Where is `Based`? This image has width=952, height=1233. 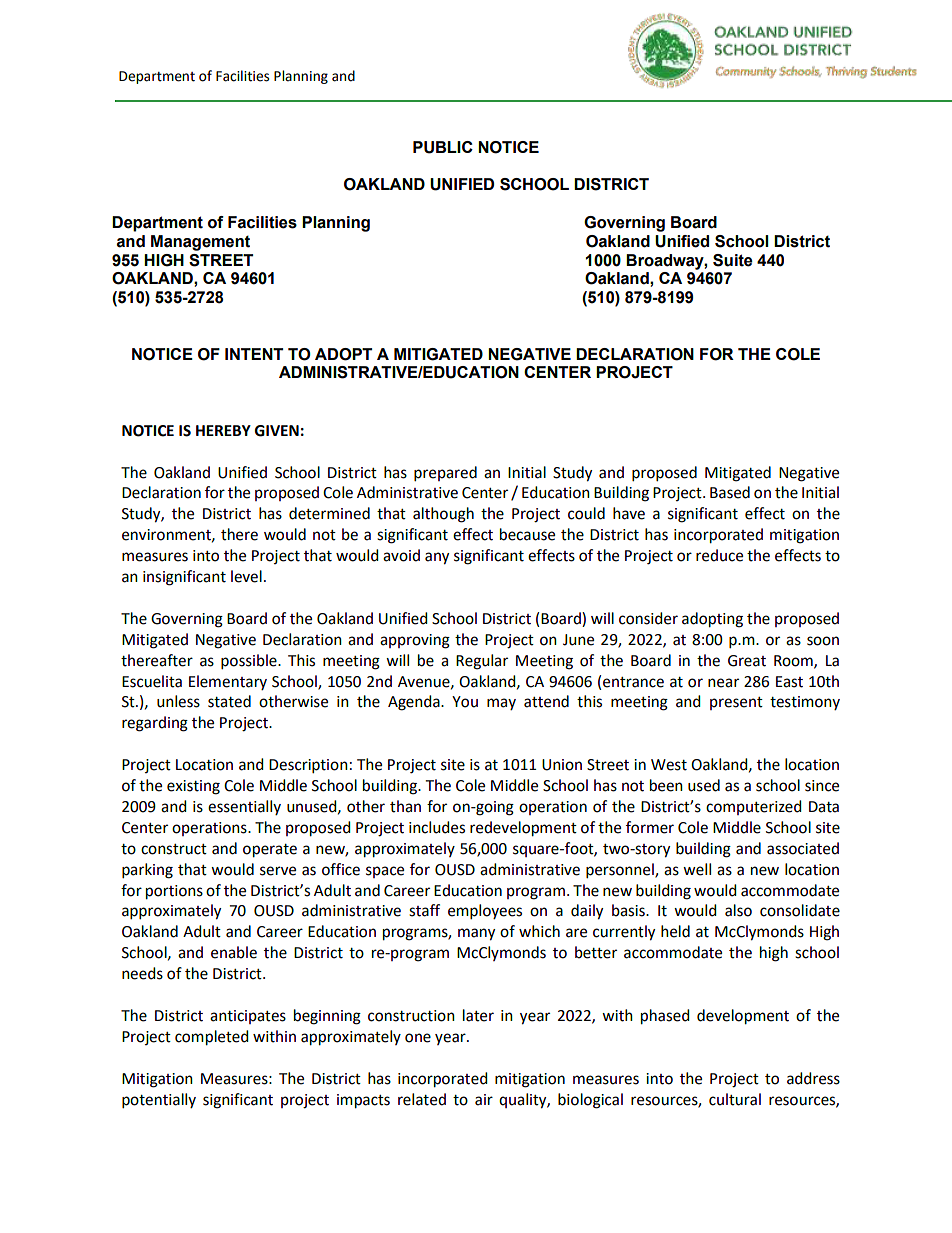
Based is located at coordinates (730, 492).
